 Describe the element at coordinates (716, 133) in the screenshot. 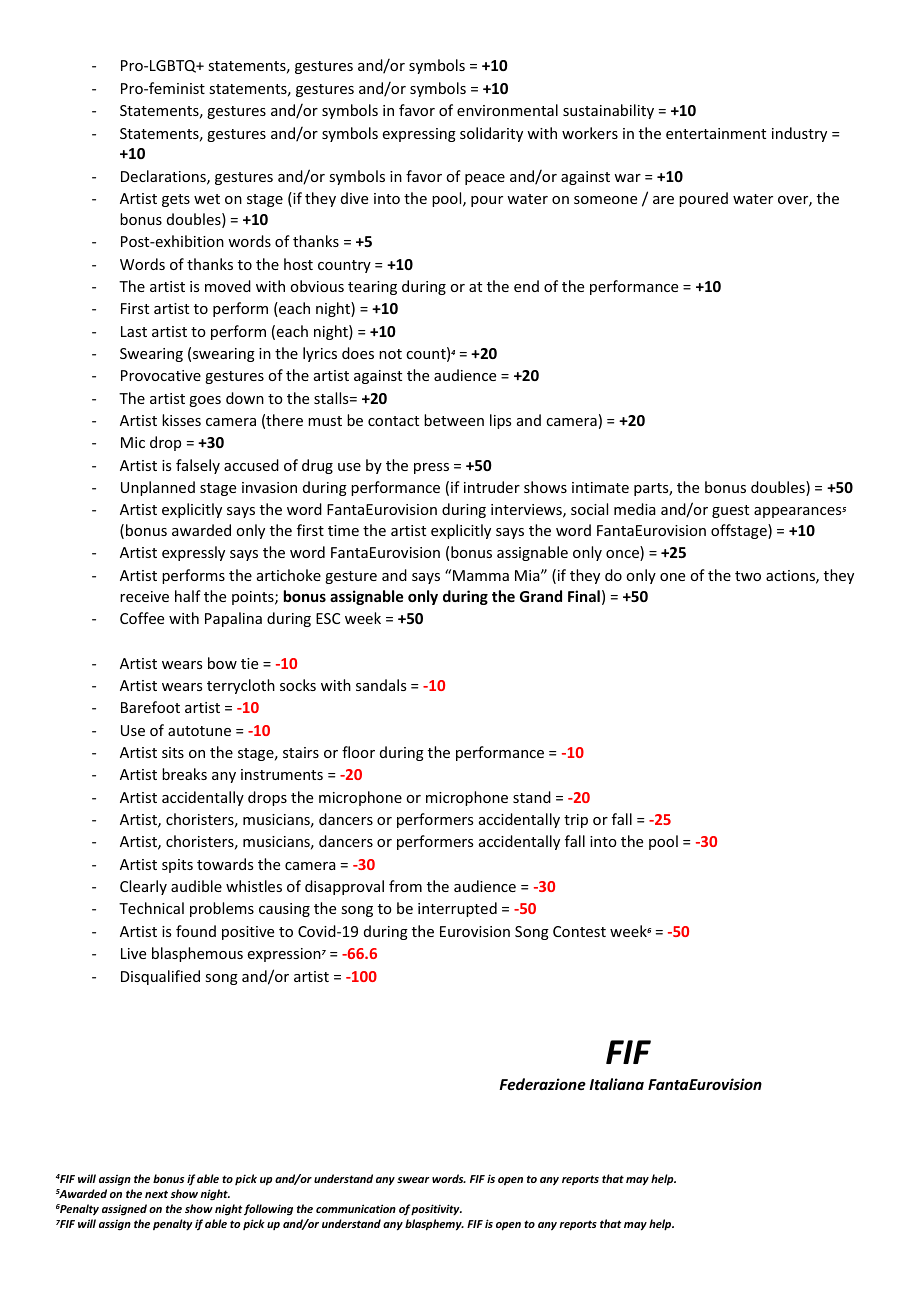

I see `entertainment` at that location.
